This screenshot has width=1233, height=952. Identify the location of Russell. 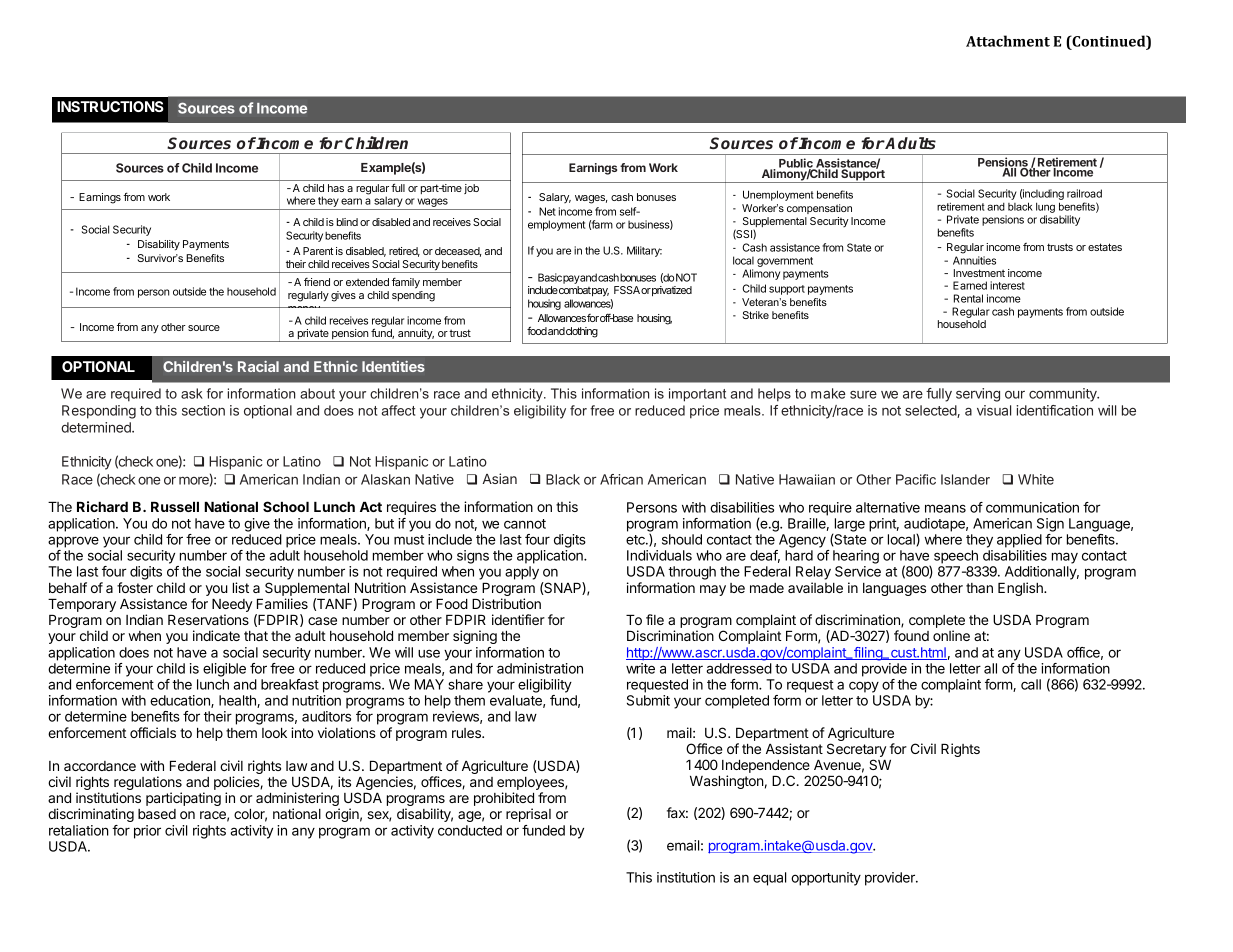
(175, 507).
